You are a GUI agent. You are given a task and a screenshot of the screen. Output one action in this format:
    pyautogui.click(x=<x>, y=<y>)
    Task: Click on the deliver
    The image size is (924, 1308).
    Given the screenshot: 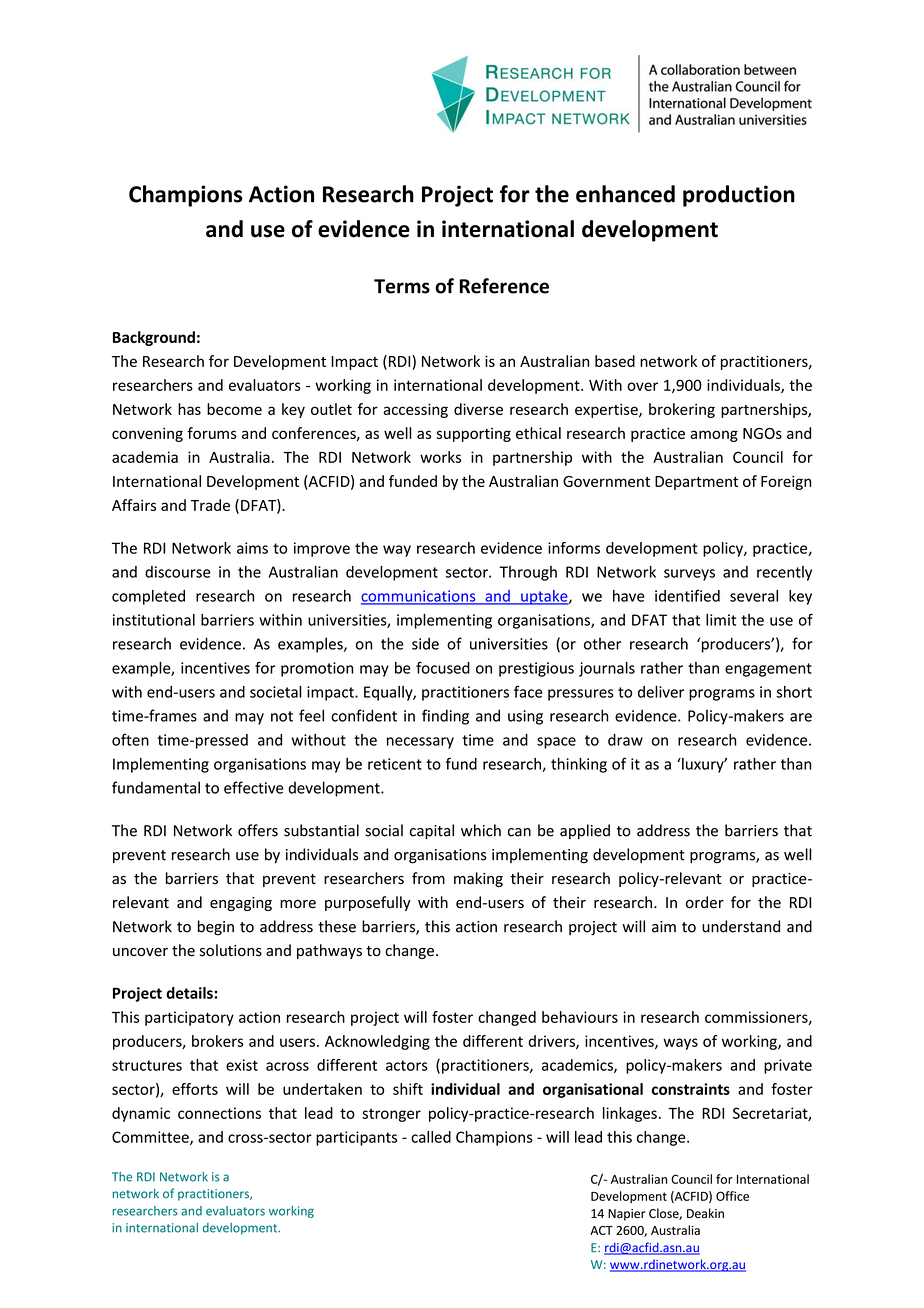 What is the action you would take?
    pyautogui.click(x=661, y=692)
